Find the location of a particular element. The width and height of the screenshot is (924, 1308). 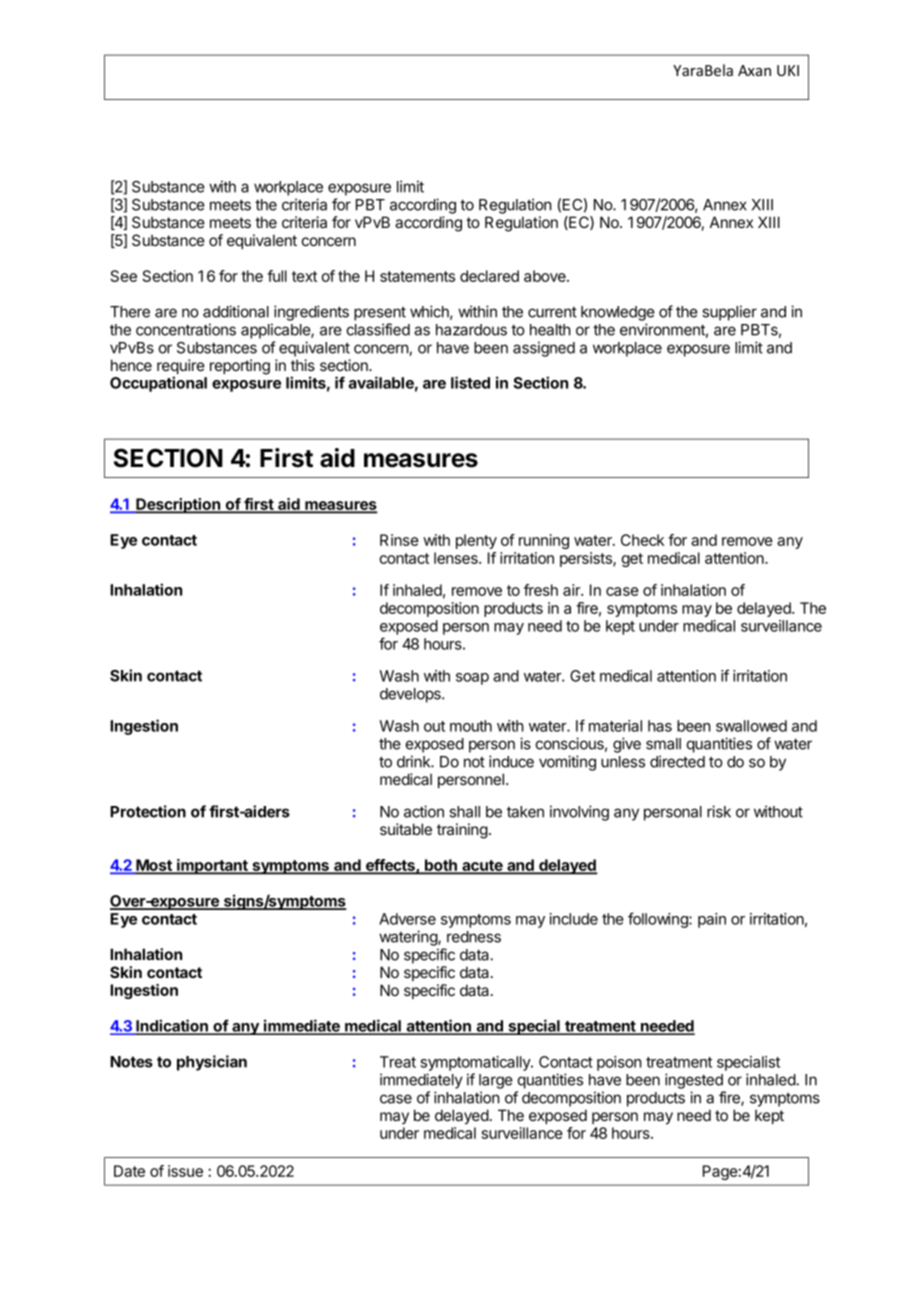

Check is located at coordinates (642, 540).
